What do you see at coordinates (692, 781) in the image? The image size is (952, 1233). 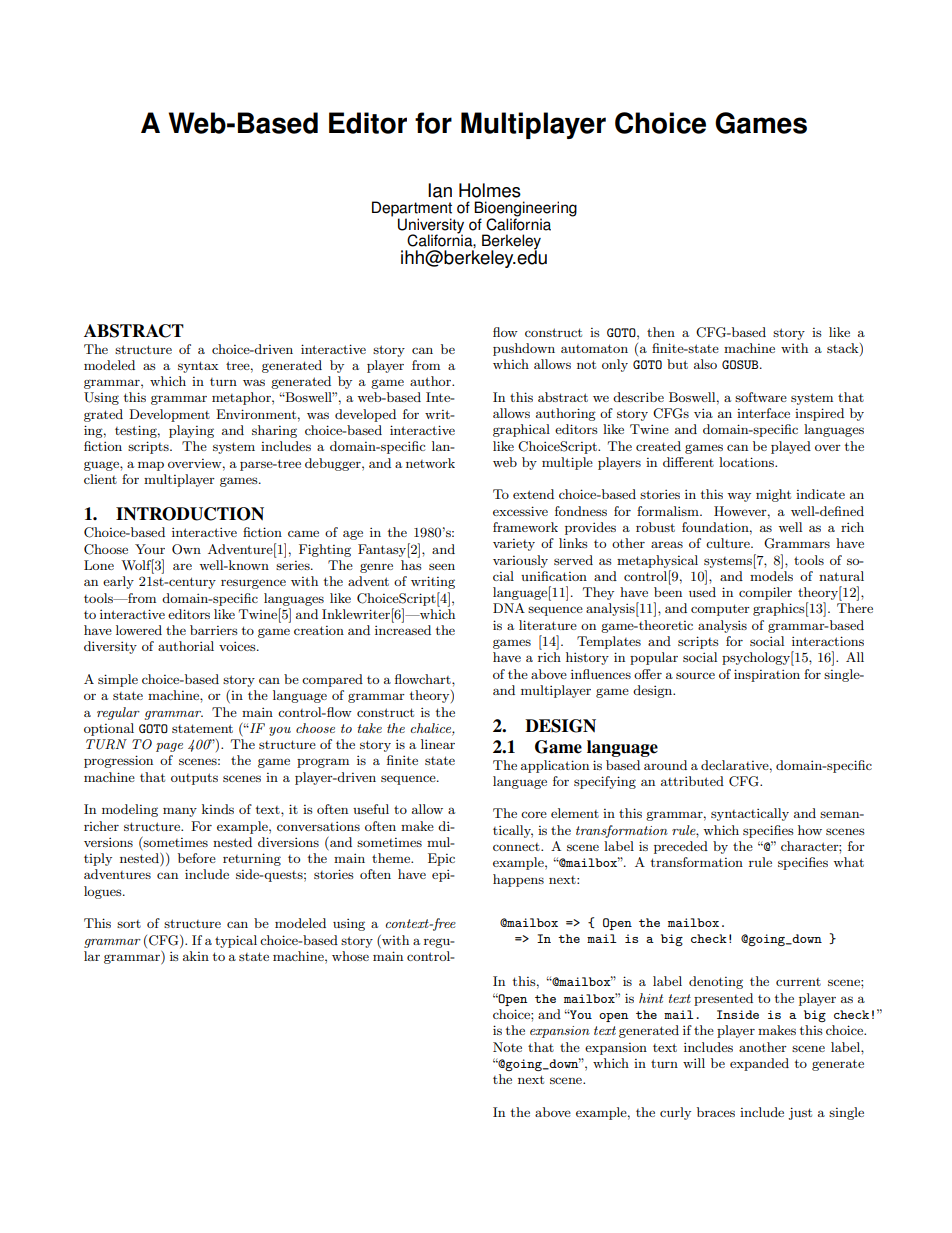 I see `attributed` at bounding box center [692, 781].
